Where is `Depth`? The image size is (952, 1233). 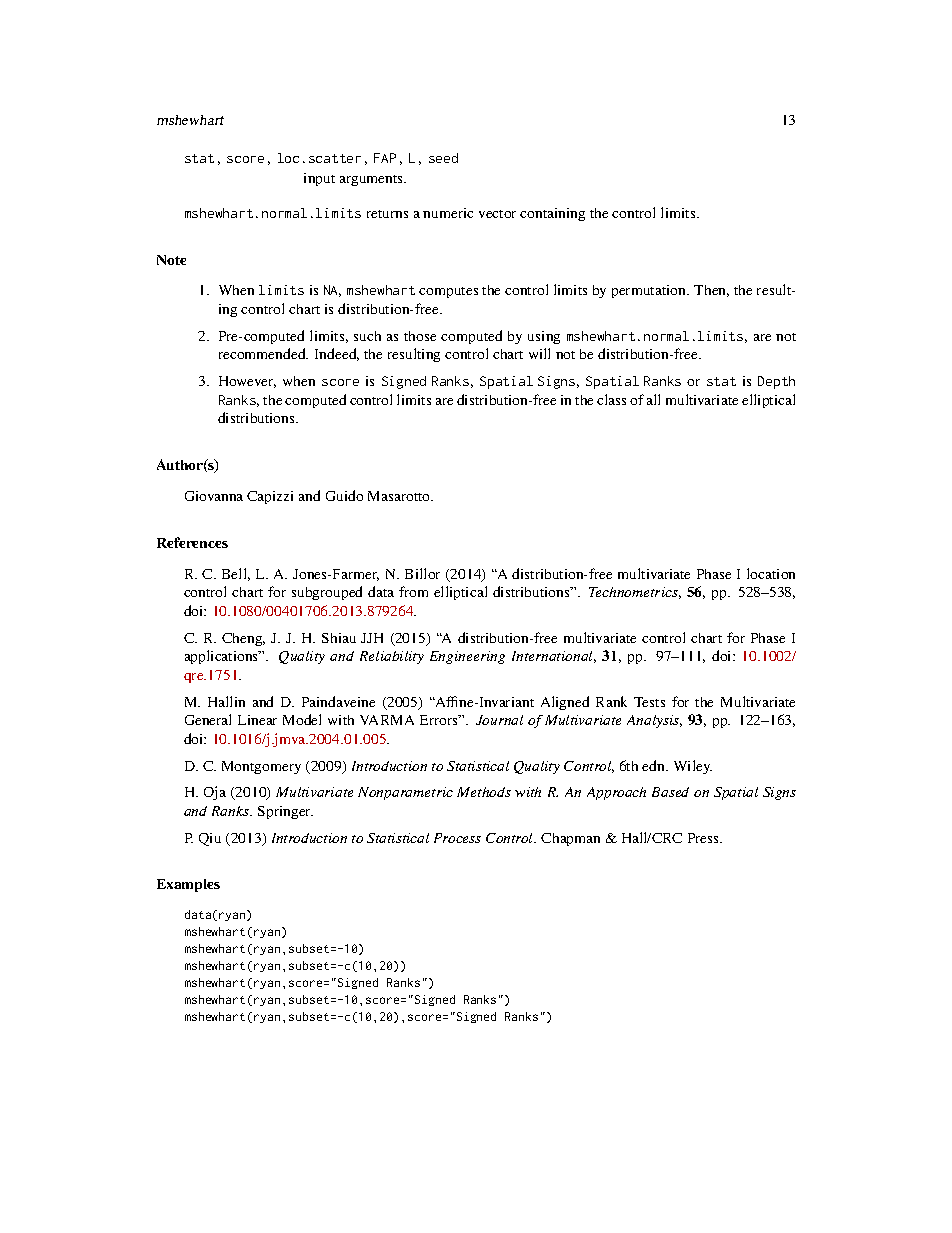 Depth is located at coordinates (776, 382).
